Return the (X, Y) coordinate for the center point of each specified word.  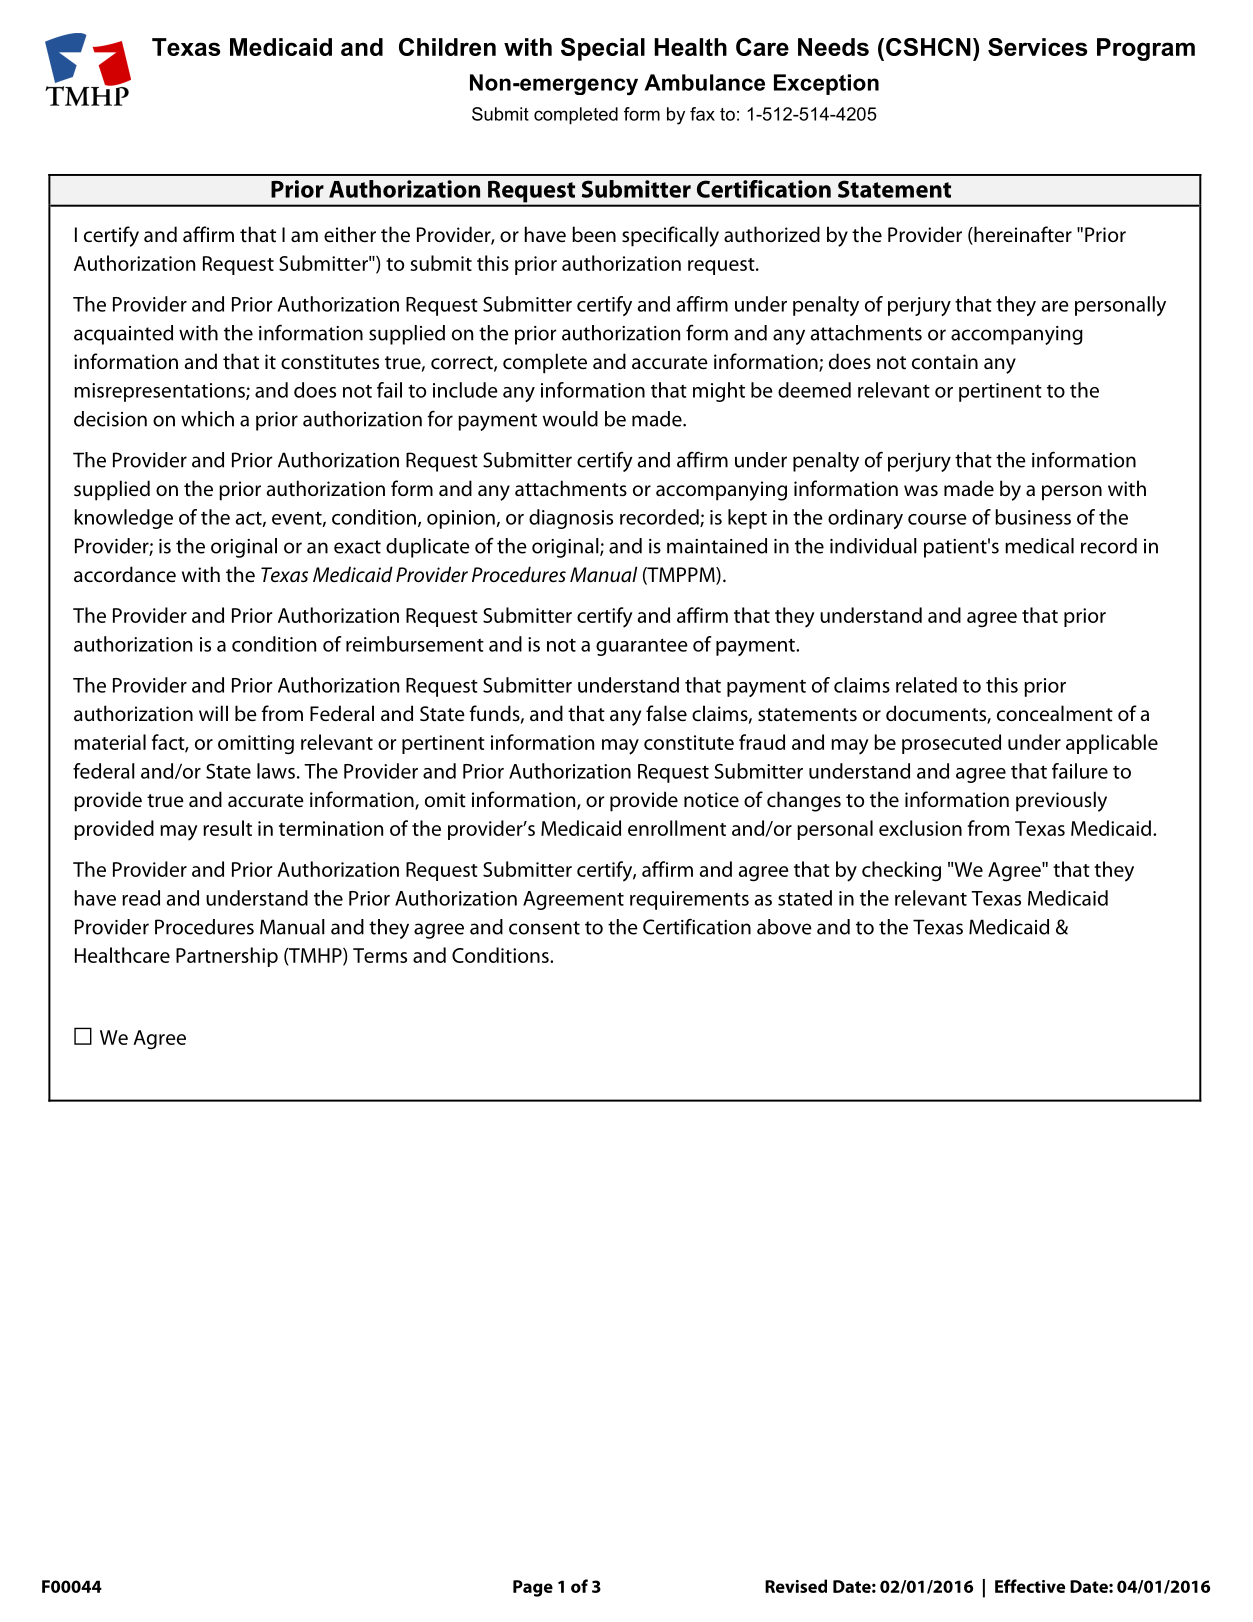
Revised (796, 1586)
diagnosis (571, 519)
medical (1039, 546)
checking (901, 871)
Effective (1030, 1586)
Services (1037, 47)
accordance (125, 574)
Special (603, 49)
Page (533, 1588)
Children (447, 47)
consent (544, 928)
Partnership (227, 957)
